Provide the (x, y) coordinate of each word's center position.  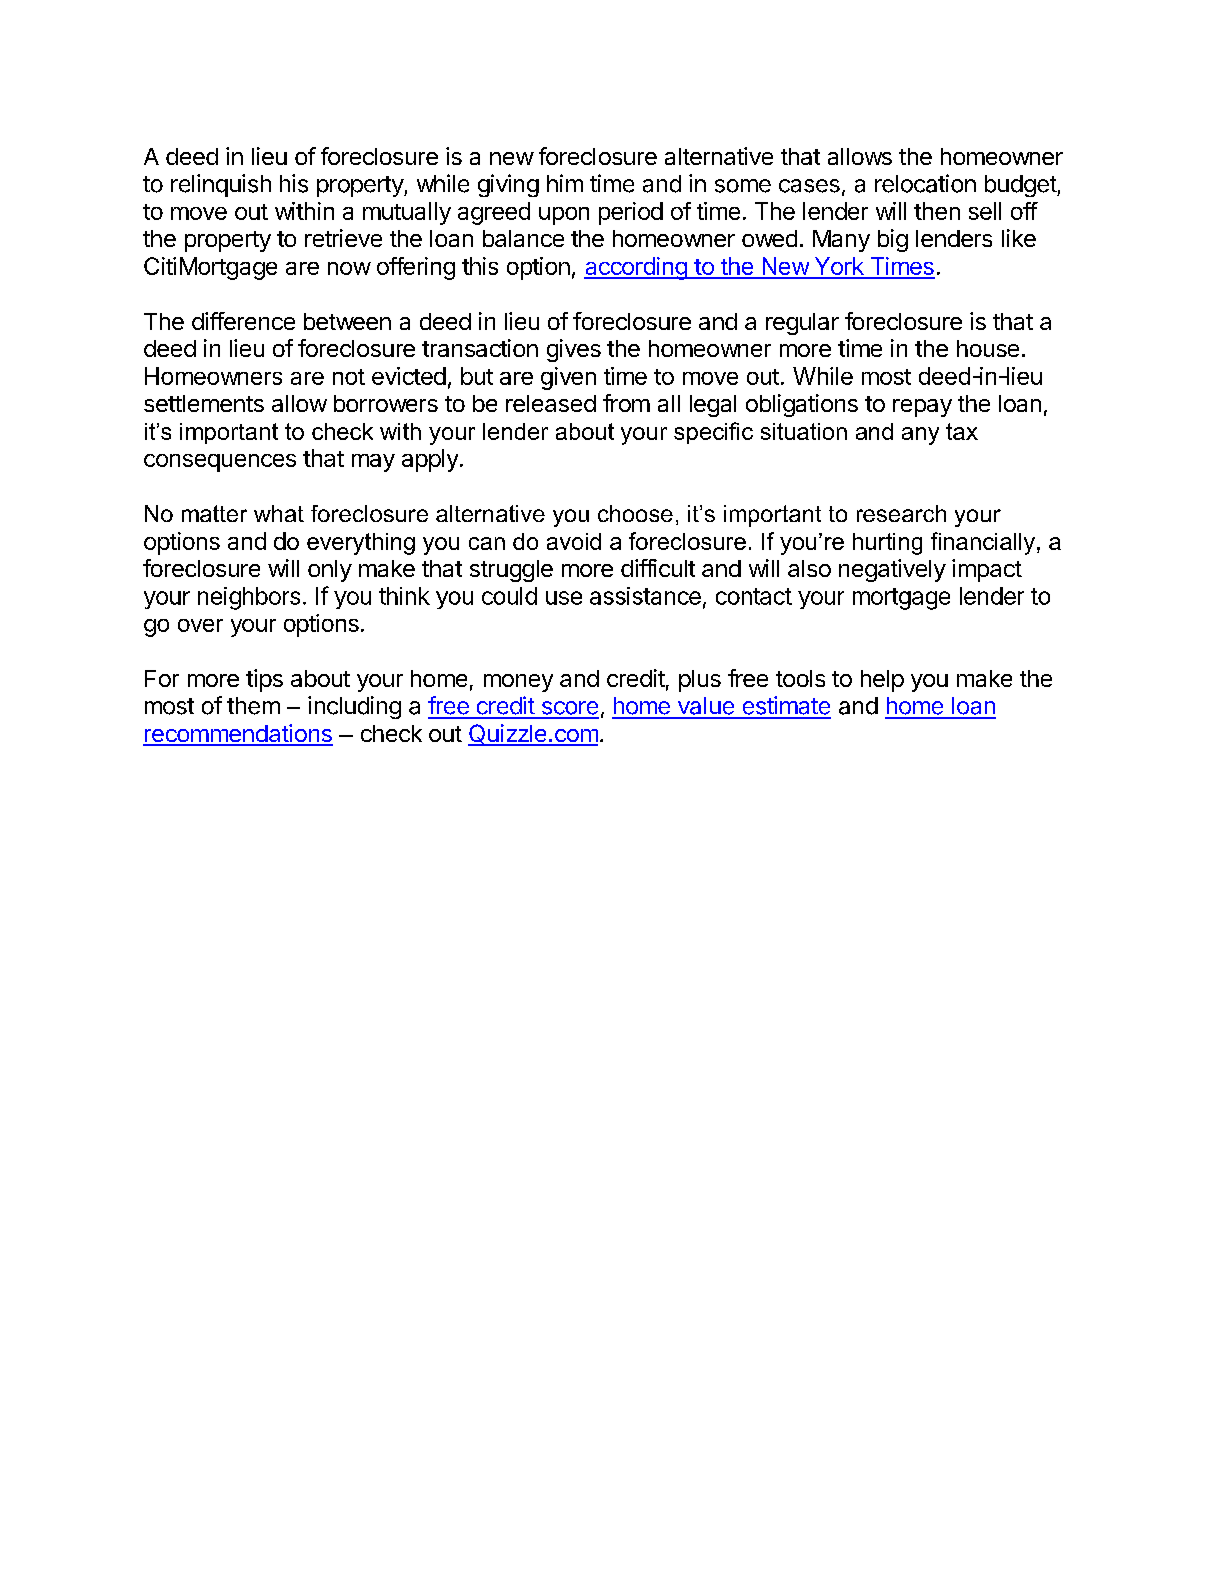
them (253, 706)
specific (713, 433)
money (518, 683)
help (882, 681)
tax (962, 431)
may (373, 463)
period (631, 213)
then (937, 211)
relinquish (221, 185)
